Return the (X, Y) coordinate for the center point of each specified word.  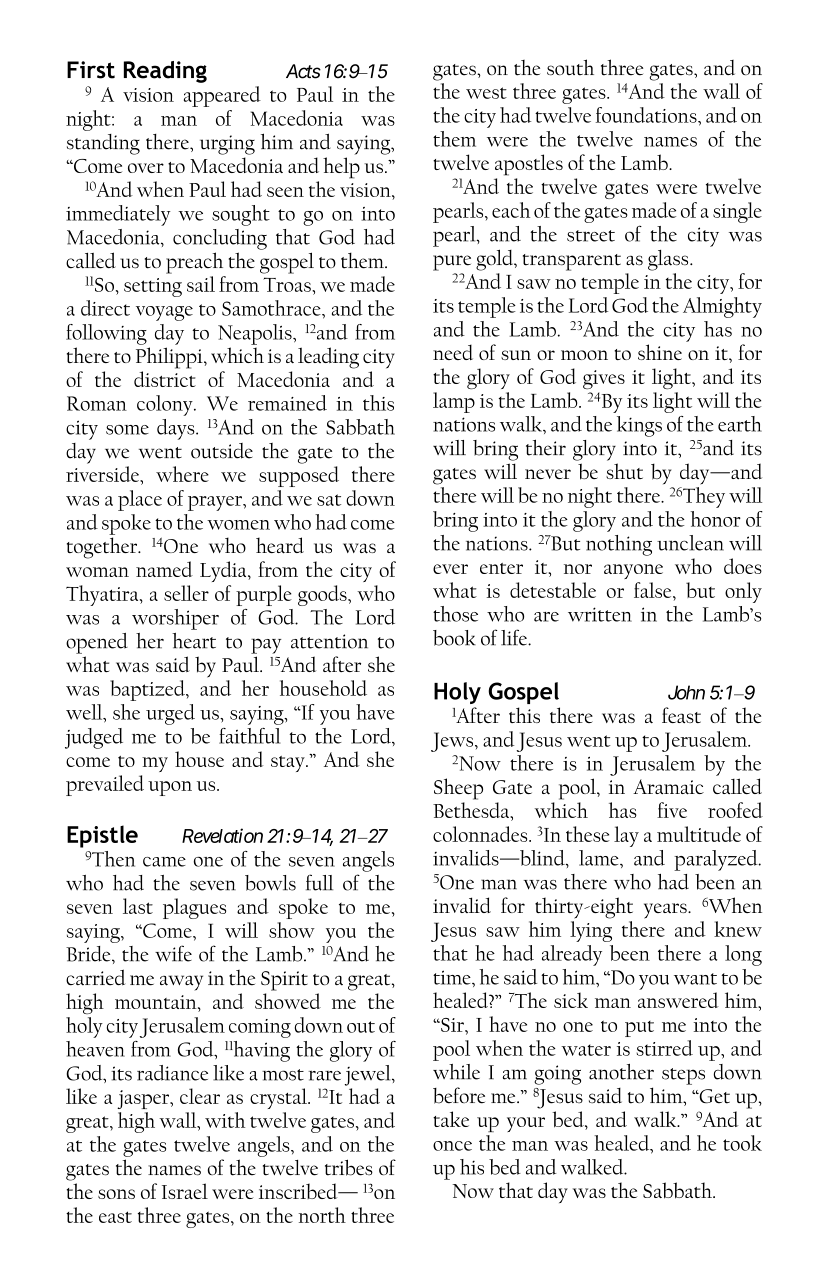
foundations (647, 115)
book (454, 638)
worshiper (175, 619)
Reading (165, 72)
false (654, 590)
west (486, 93)
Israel (185, 1191)
